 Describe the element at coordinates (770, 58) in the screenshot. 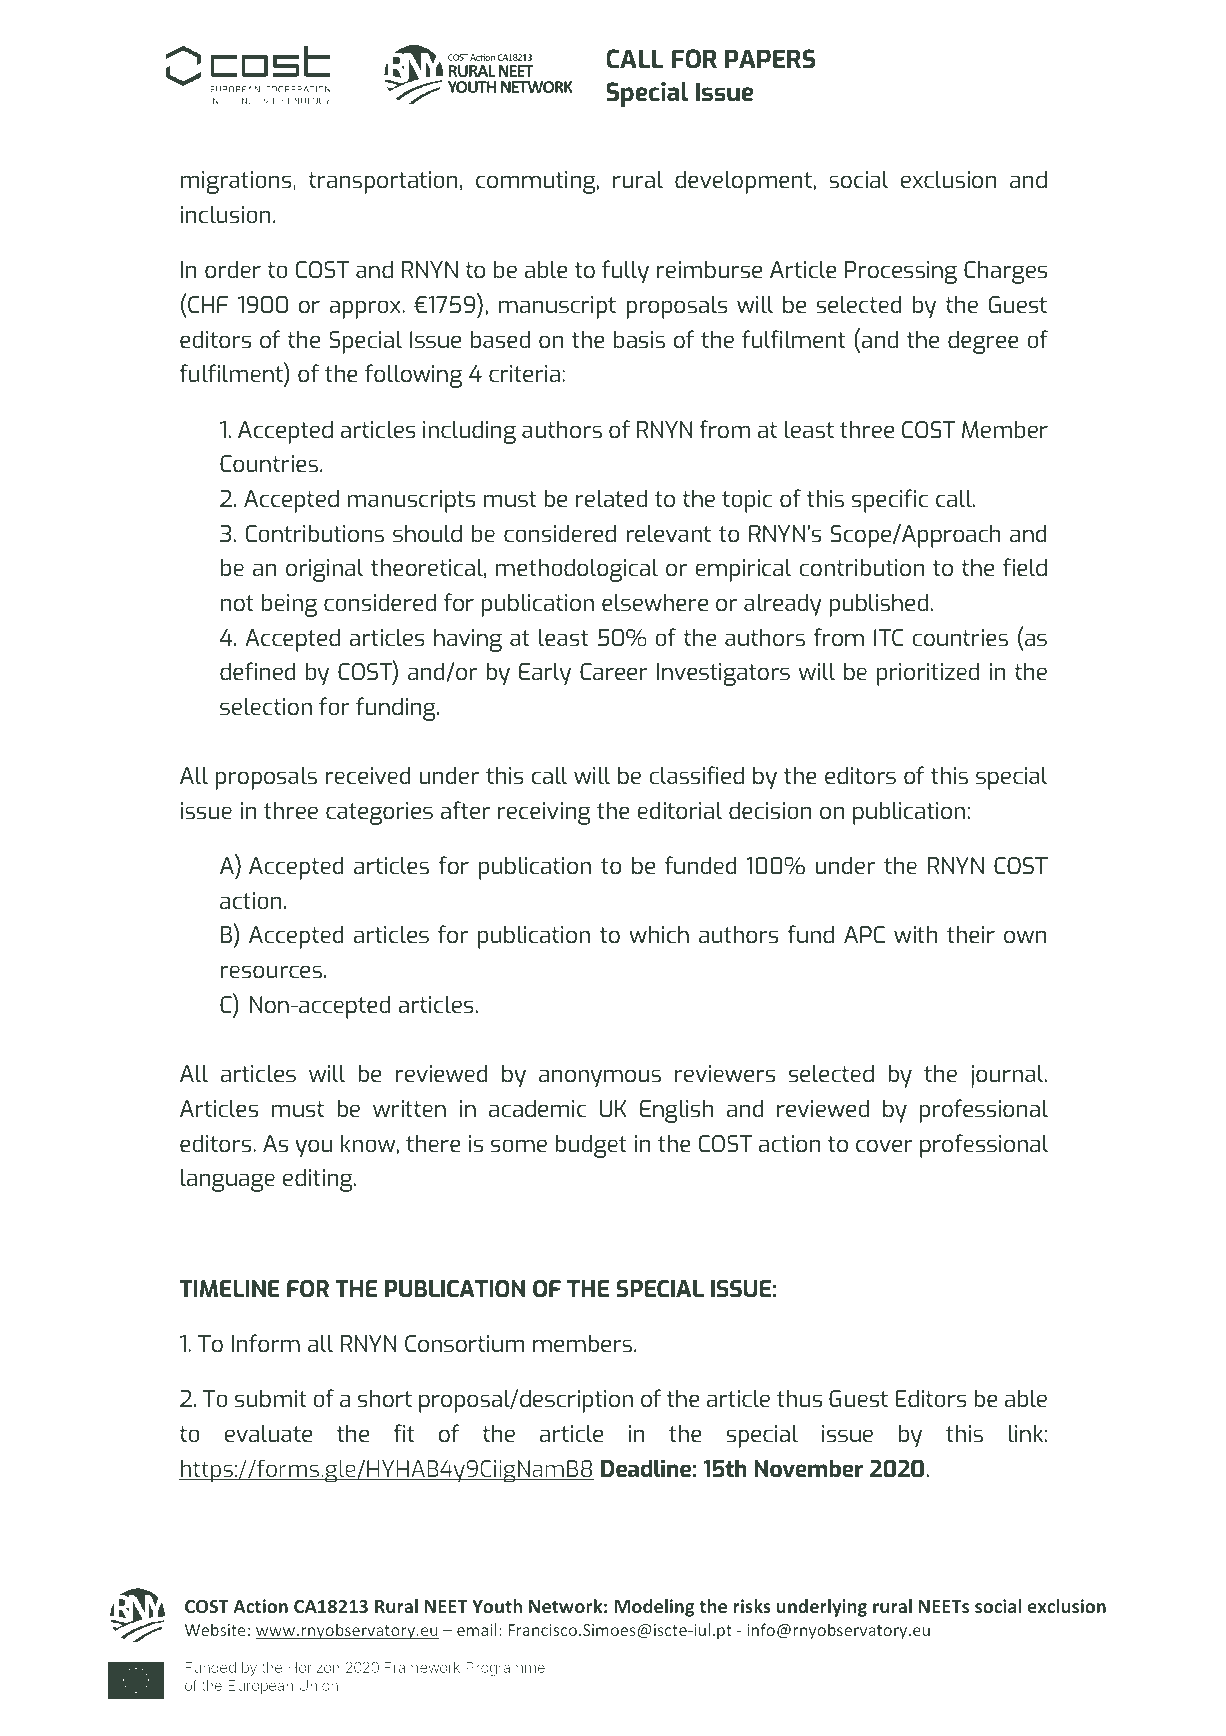

I see `PAPERS` at that location.
